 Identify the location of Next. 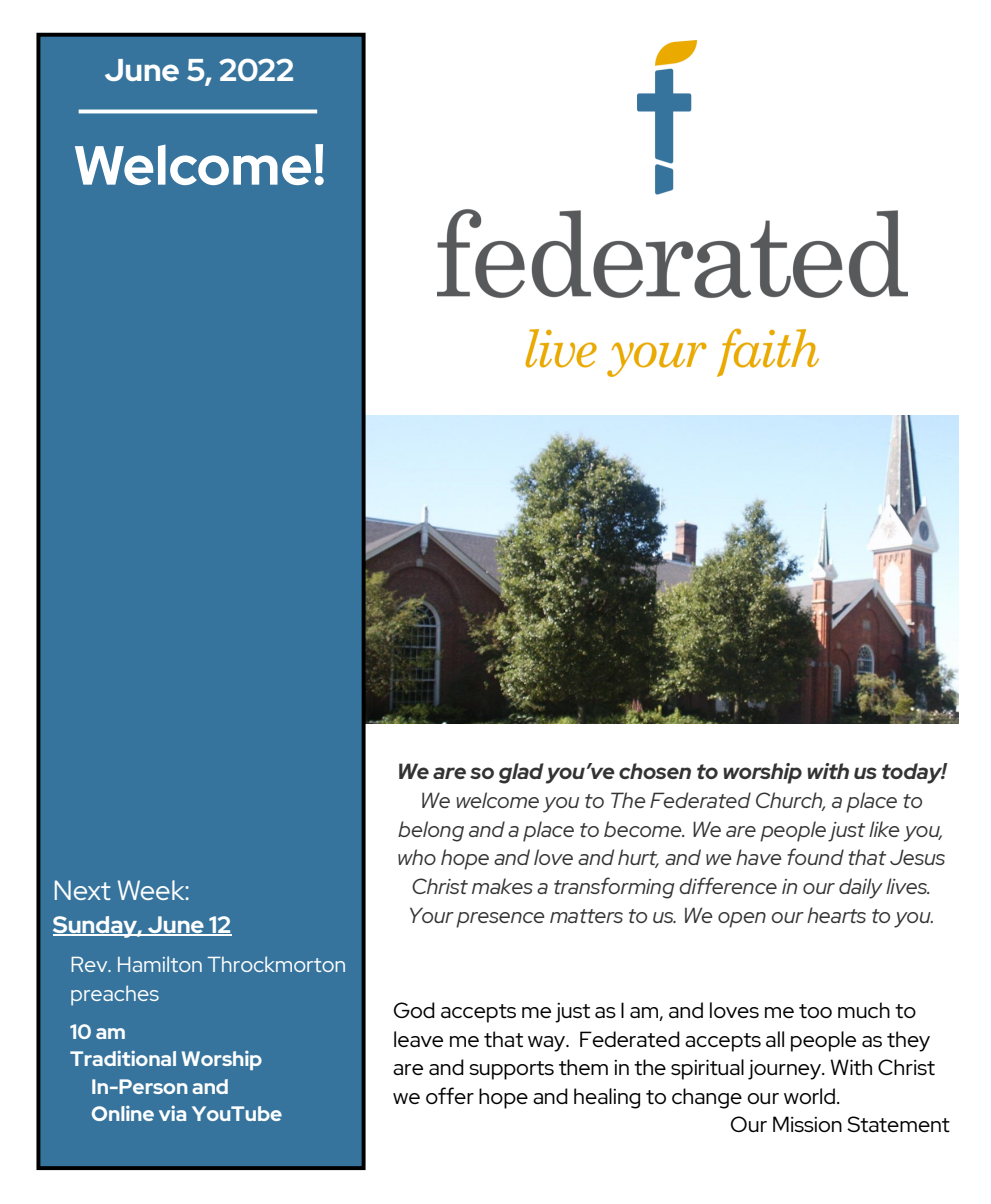
(83, 890).
